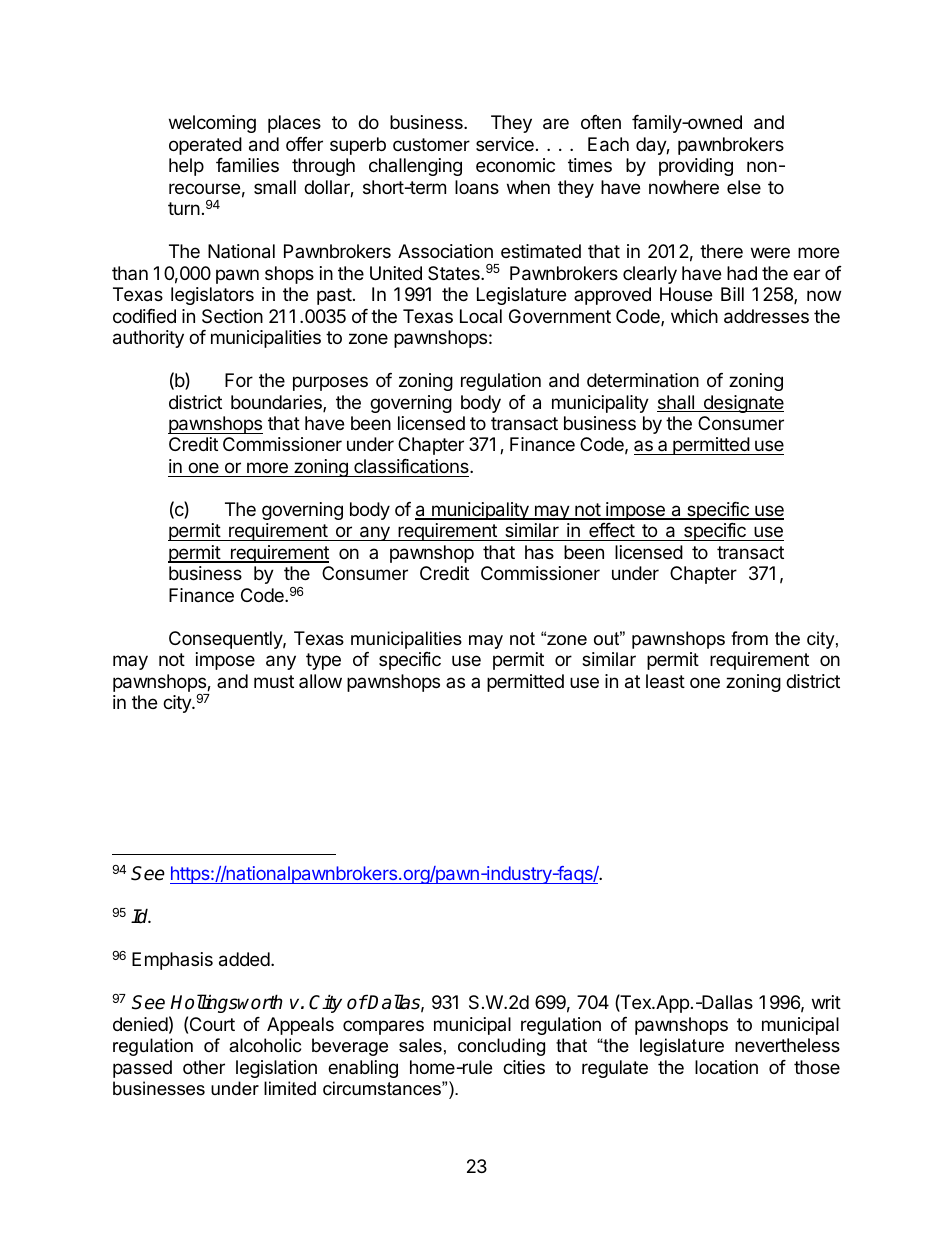 This screenshot has width=952, height=1233. I want to click on designate, so click(742, 404).
